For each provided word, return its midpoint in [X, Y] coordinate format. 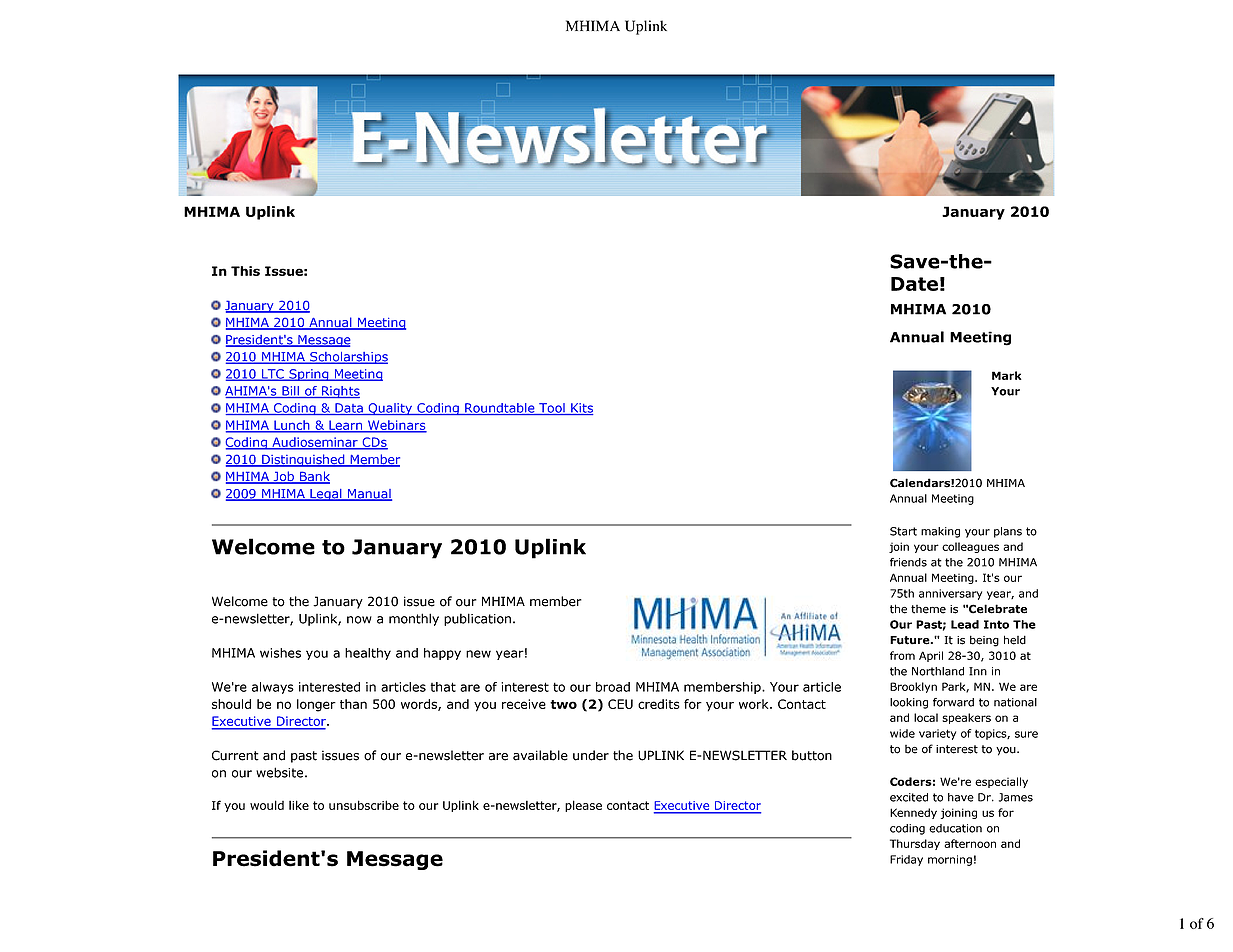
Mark [1007, 375]
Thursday [915, 844]
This [245, 271]
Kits [581, 409]
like [299, 805]
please [583, 806]
